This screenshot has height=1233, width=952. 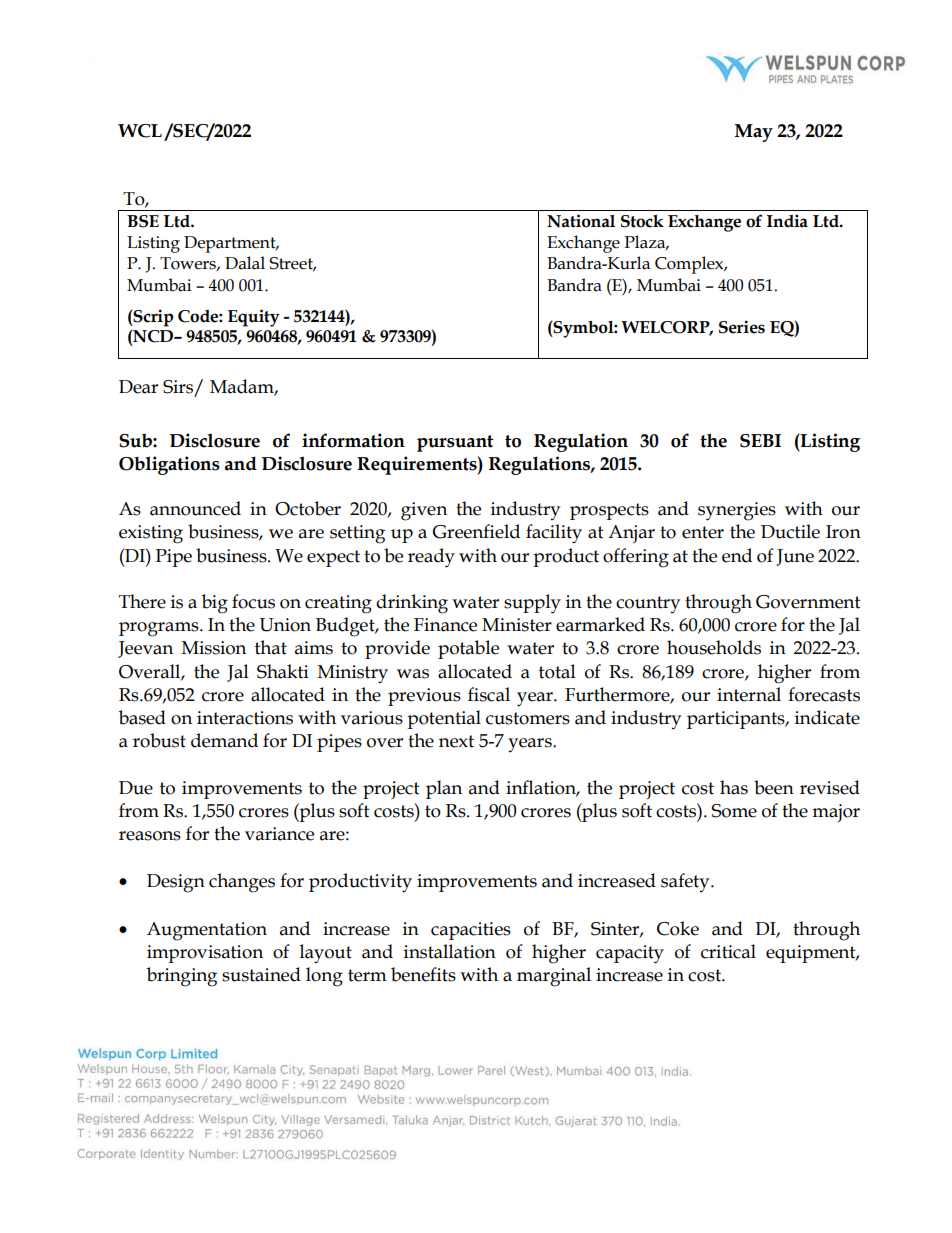 I want to click on BSE, so click(x=143, y=221).
